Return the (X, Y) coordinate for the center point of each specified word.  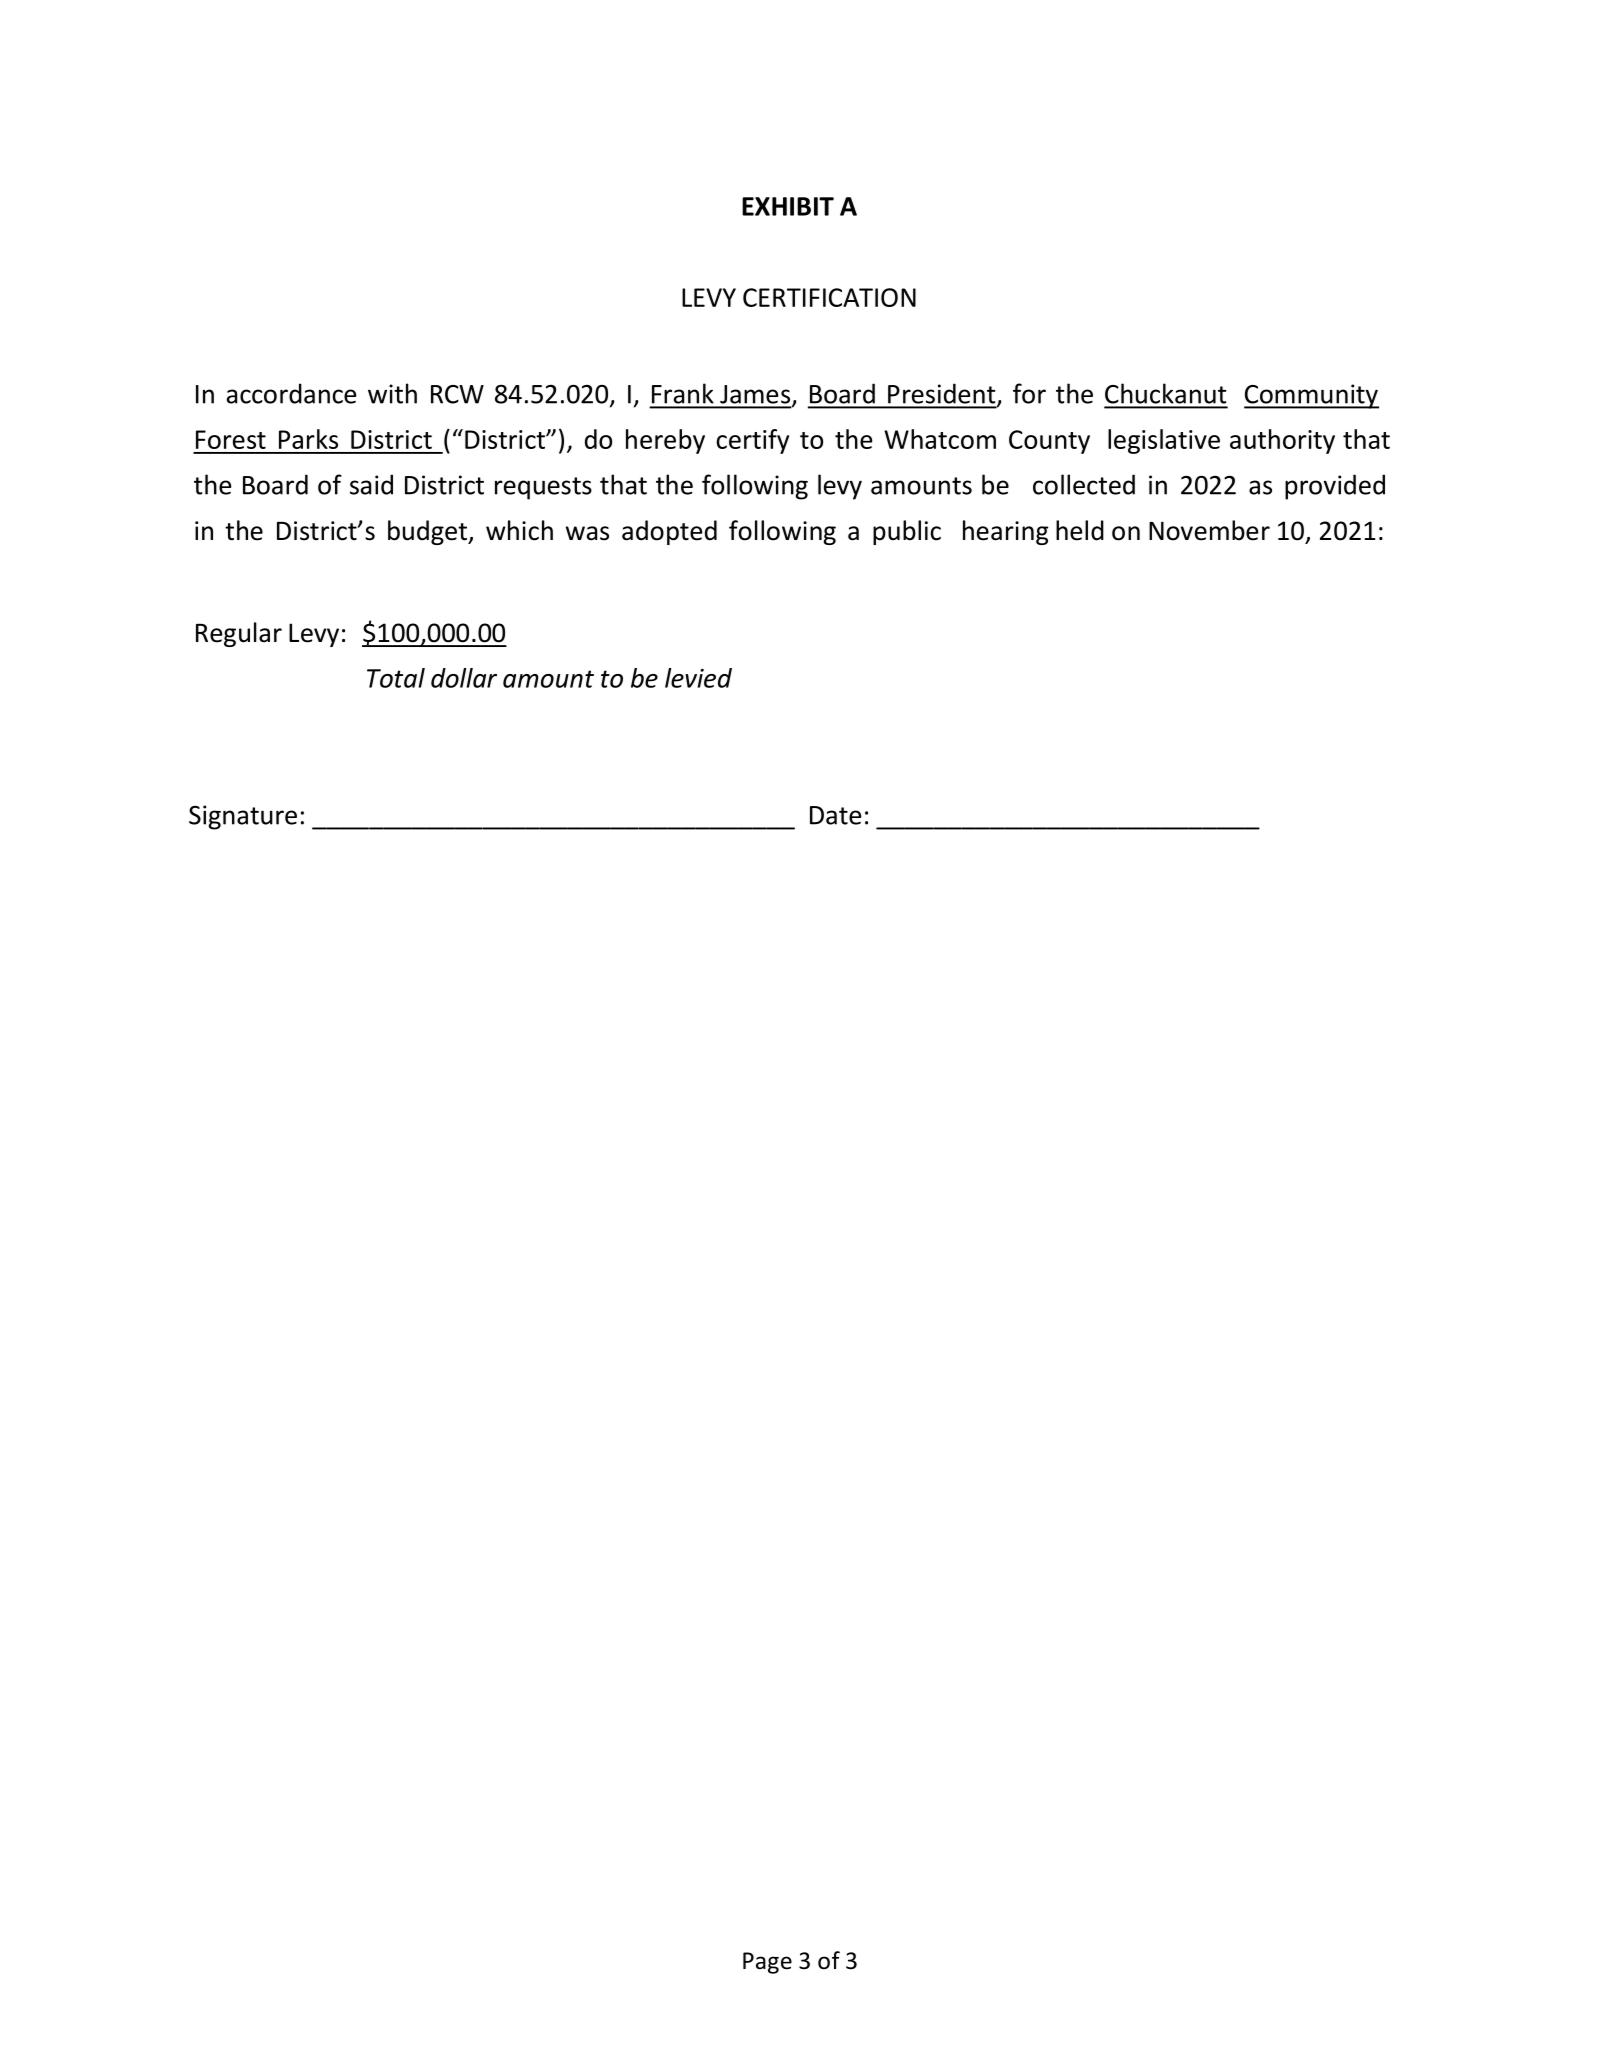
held (1080, 530)
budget (428, 532)
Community (1311, 396)
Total (396, 678)
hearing (1006, 532)
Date (836, 815)
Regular (239, 634)
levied (698, 678)
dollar (464, 678)
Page (767, 1963)
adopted (669, 532)
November (1209, 530)
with (392, 393)
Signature (243, 817)
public (907, 532)
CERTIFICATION (829, 297)
